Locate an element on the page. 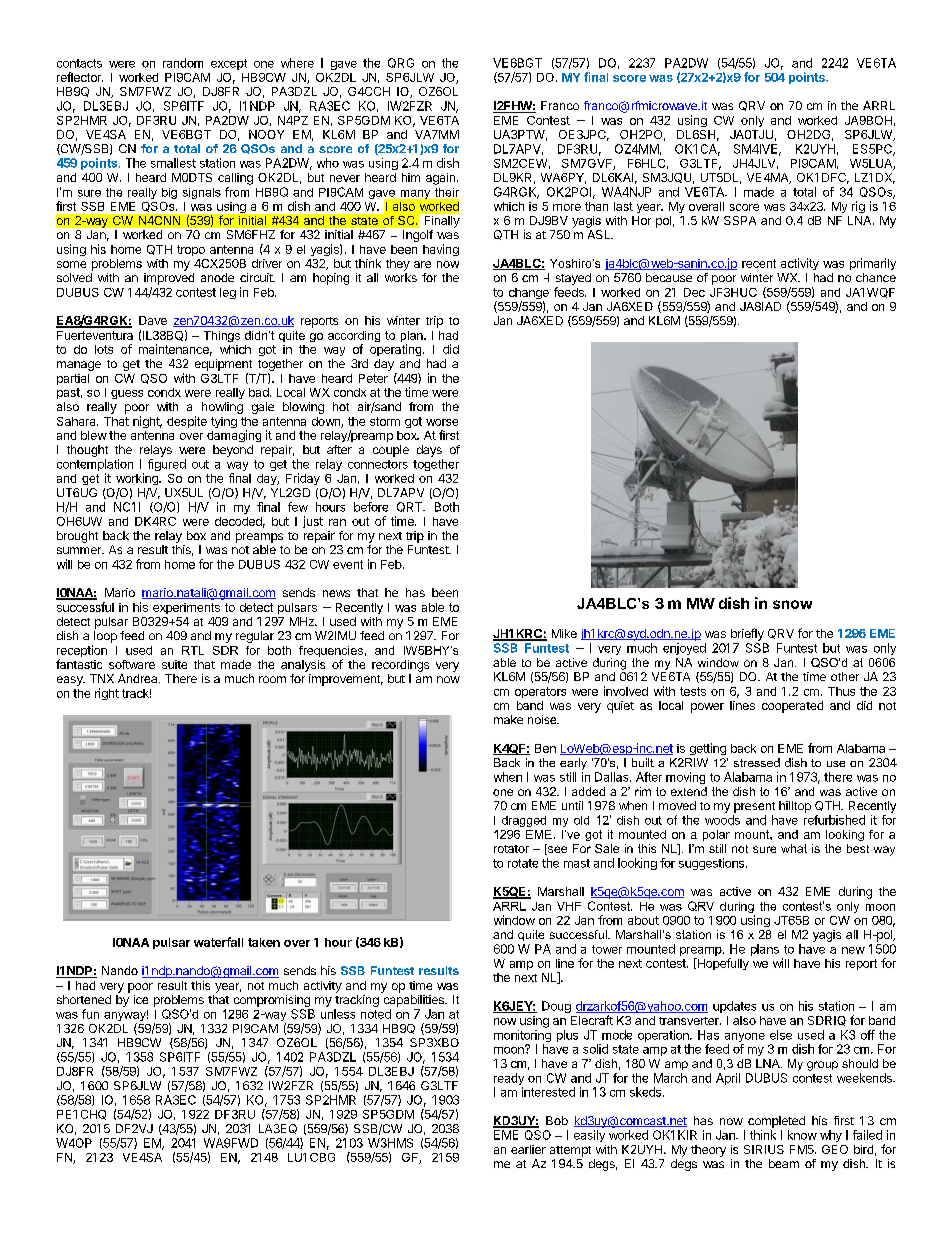 This page has width=952, height=1233. dragged is located at coordinates (524, 821).
